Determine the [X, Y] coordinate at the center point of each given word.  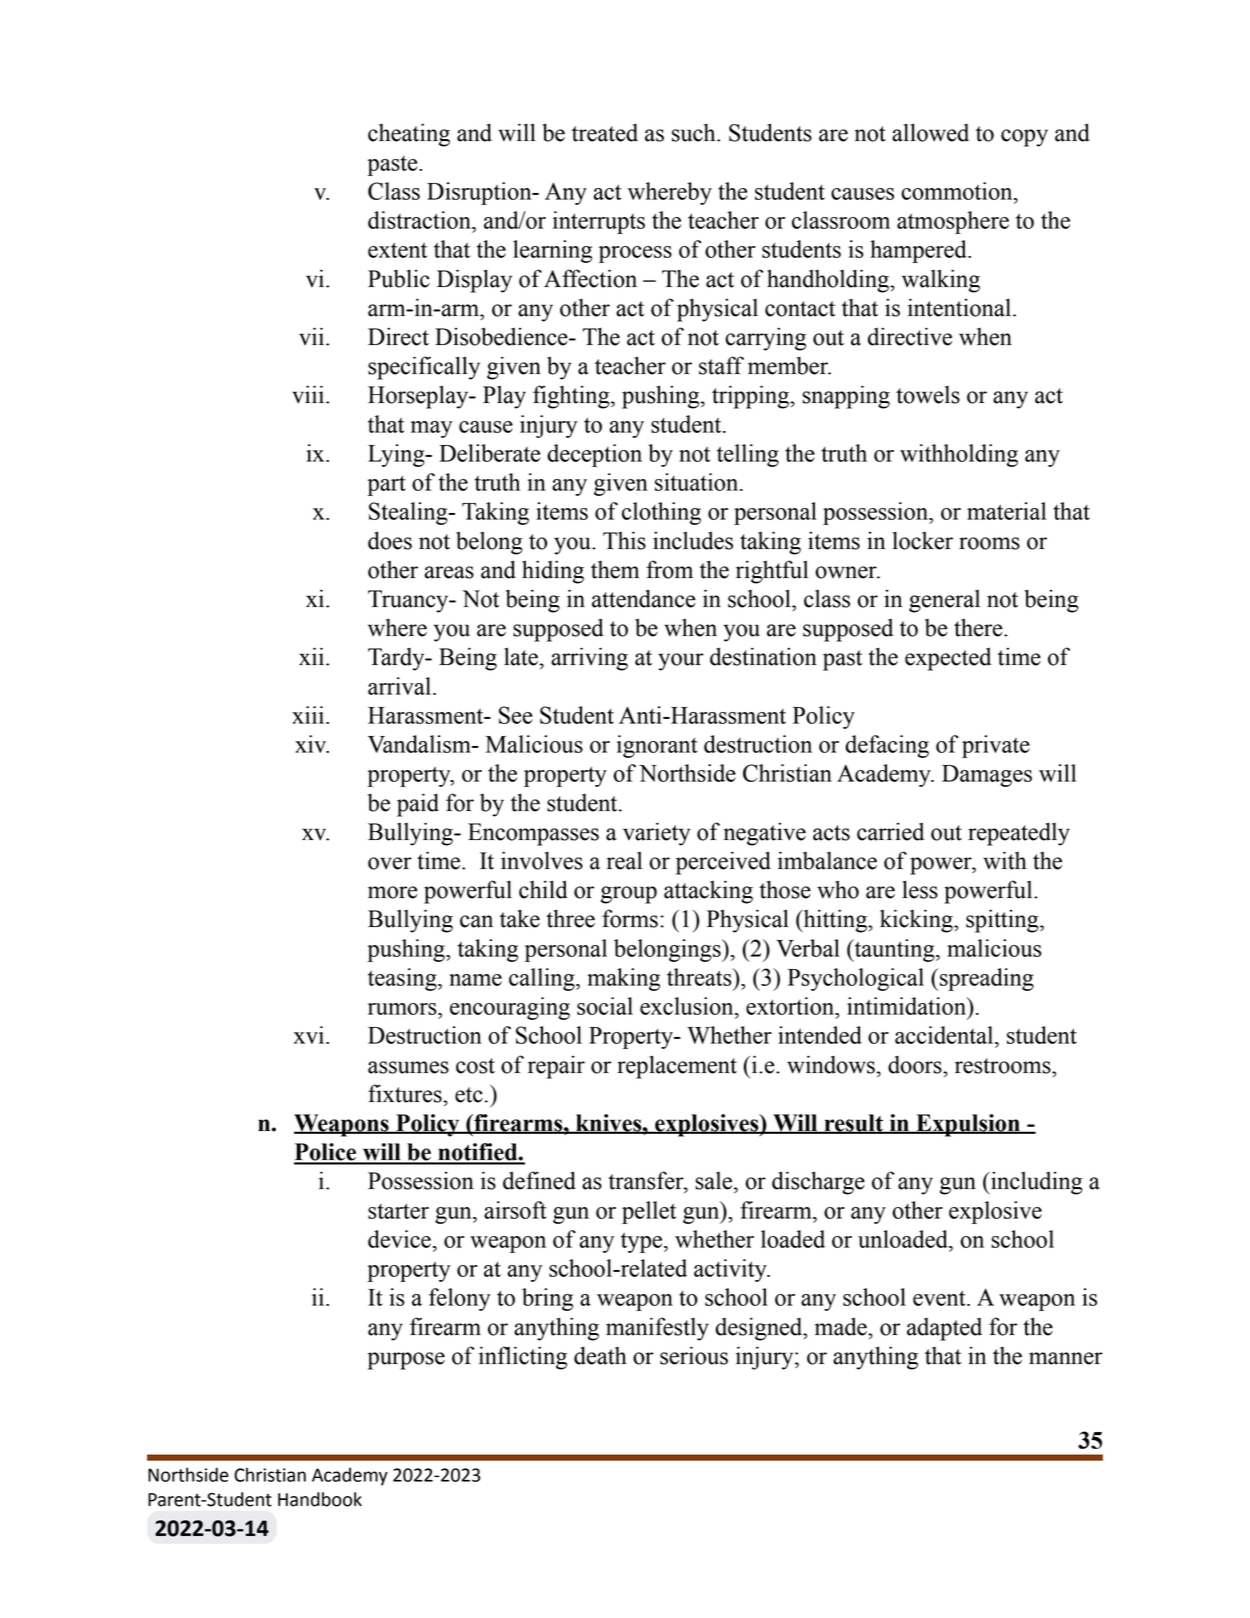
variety [656, 834]
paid [418, 805]
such [695, 133]
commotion [958, 191]
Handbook [320, 1499]
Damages [987, 776]
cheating [409, 135]
